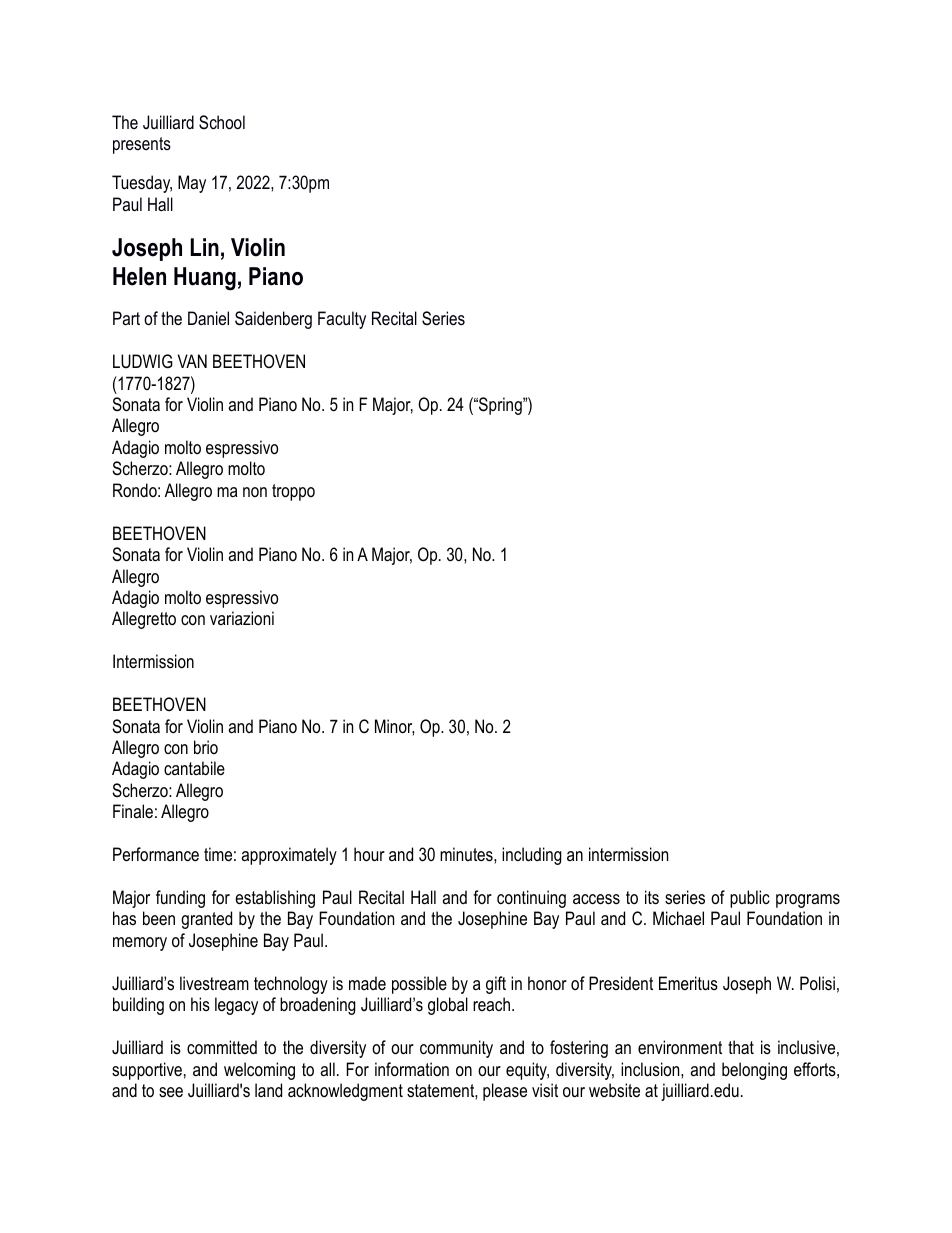 Image resolution: width=952 pixels, height=1233 pixels. Describe the element at coordinates (255, 492) in the screenshot. I see `non` at that location.
